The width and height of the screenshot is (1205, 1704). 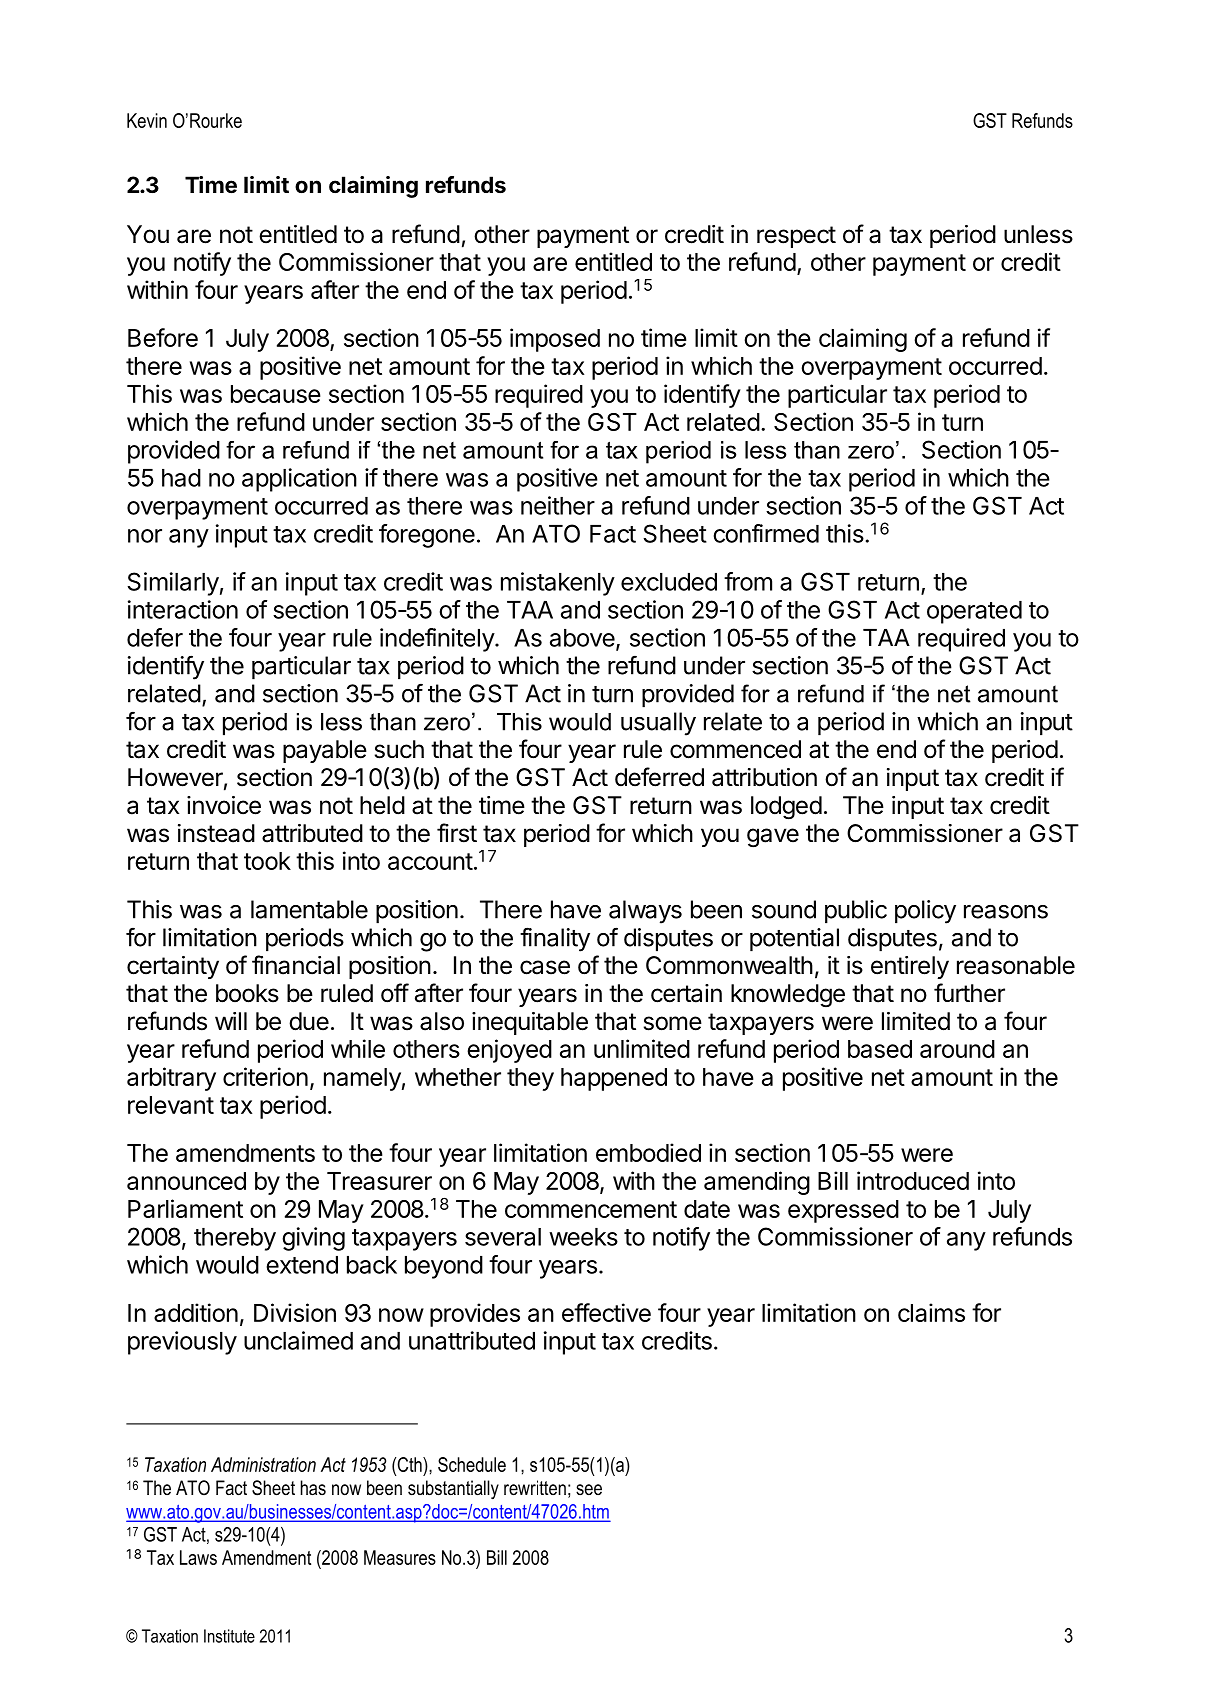 I want to click on happened, so click(x=614, y=1079).
